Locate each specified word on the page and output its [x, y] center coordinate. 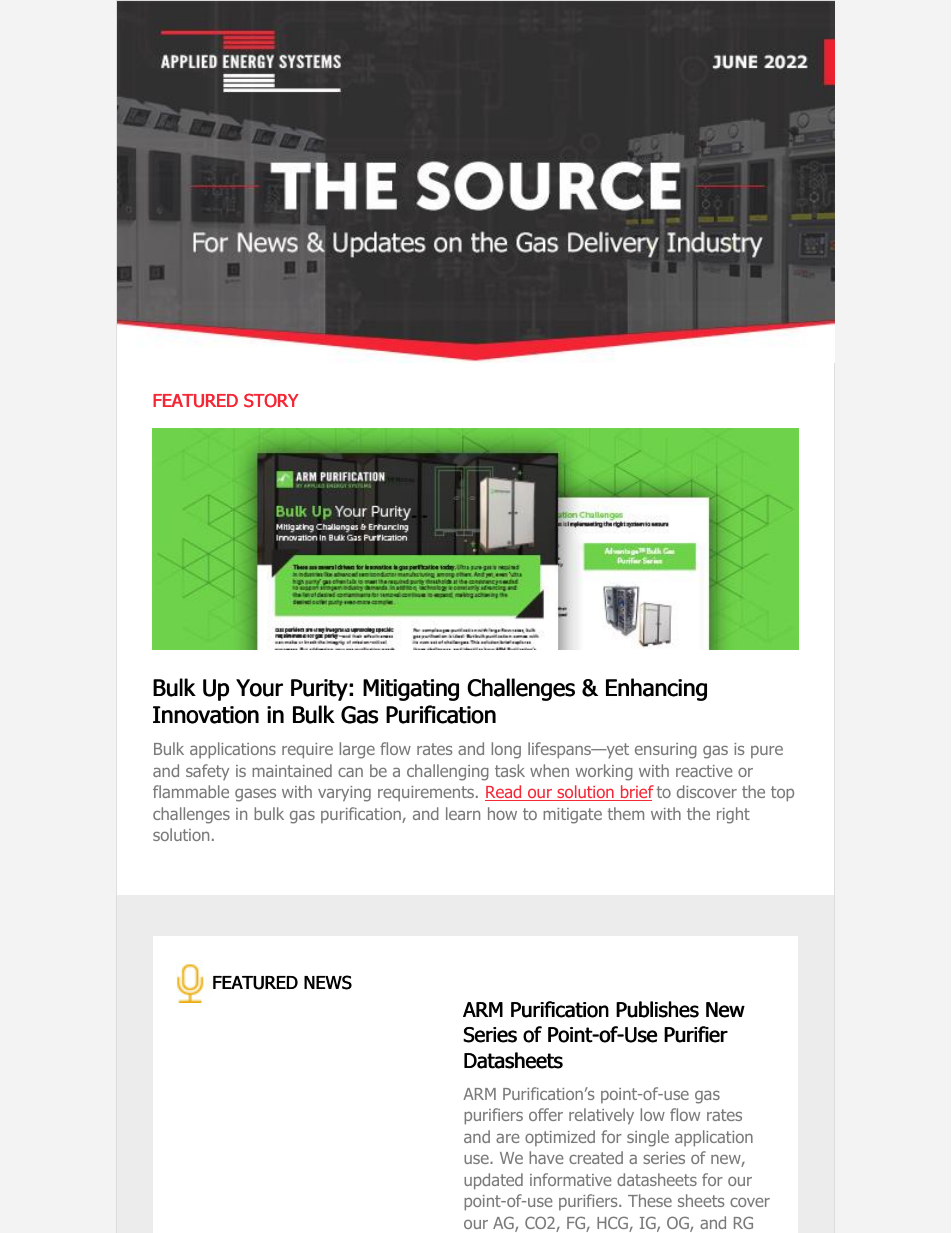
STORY [271, 400]
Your [259, 688]
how [502, 813]
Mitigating [411, 690]
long [506, 750]
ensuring [666, 751]
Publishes [657, 1009]
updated [493, 1181]
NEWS [328, 982]
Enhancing [656, 689]
